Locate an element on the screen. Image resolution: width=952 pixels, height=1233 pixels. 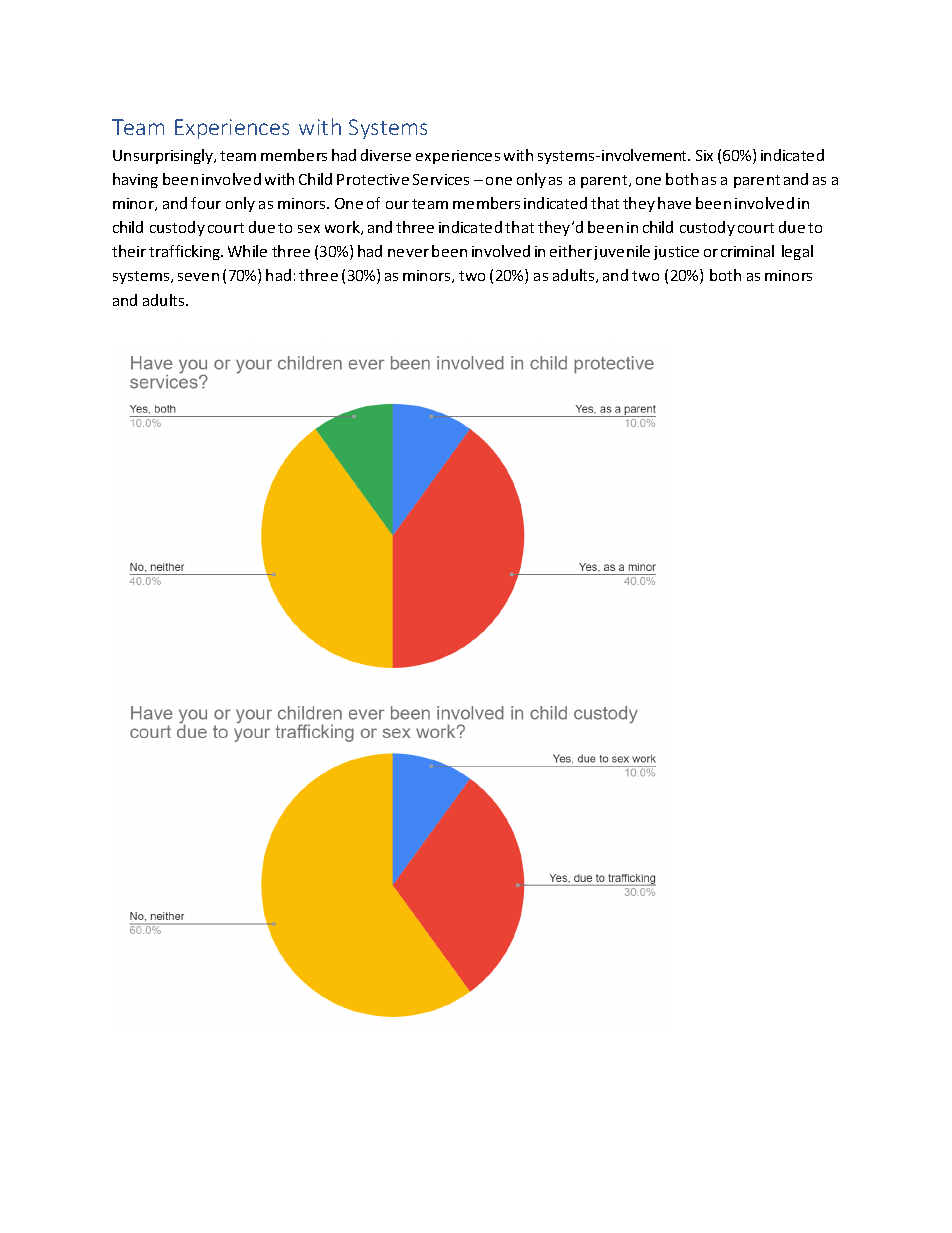
work is located at coordinates (343, 228).
